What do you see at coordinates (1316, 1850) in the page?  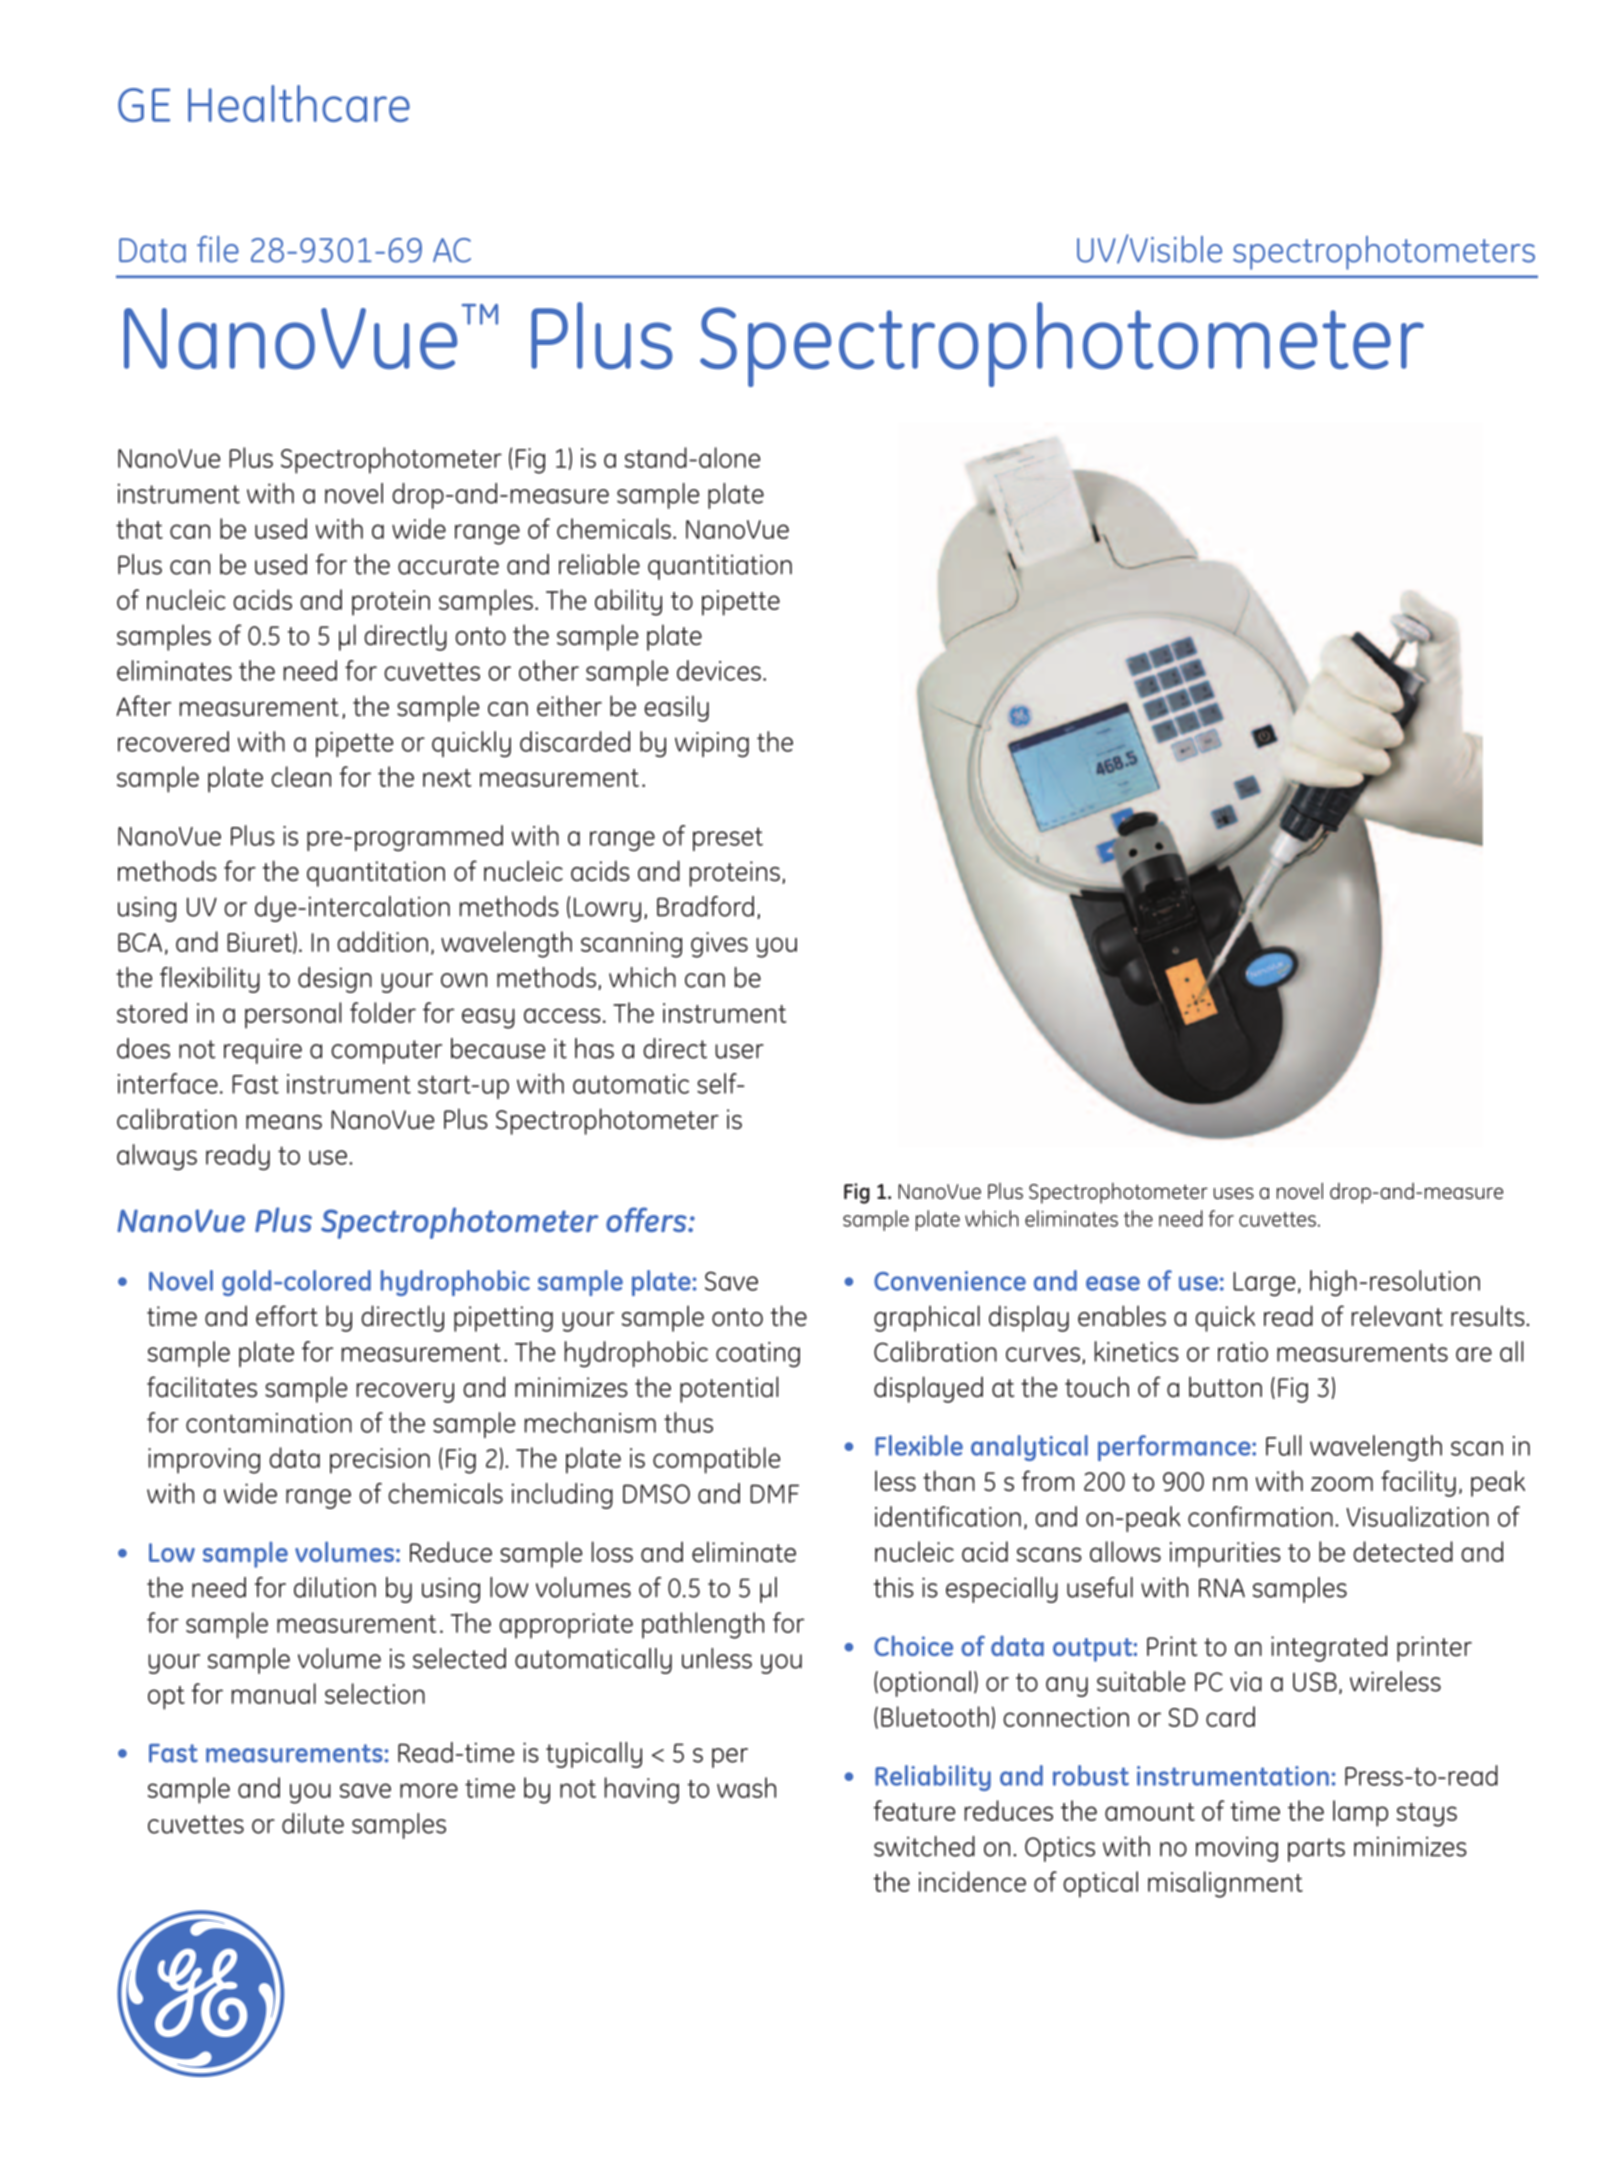 I see `parts` at bounding box center [1316, 1850].
